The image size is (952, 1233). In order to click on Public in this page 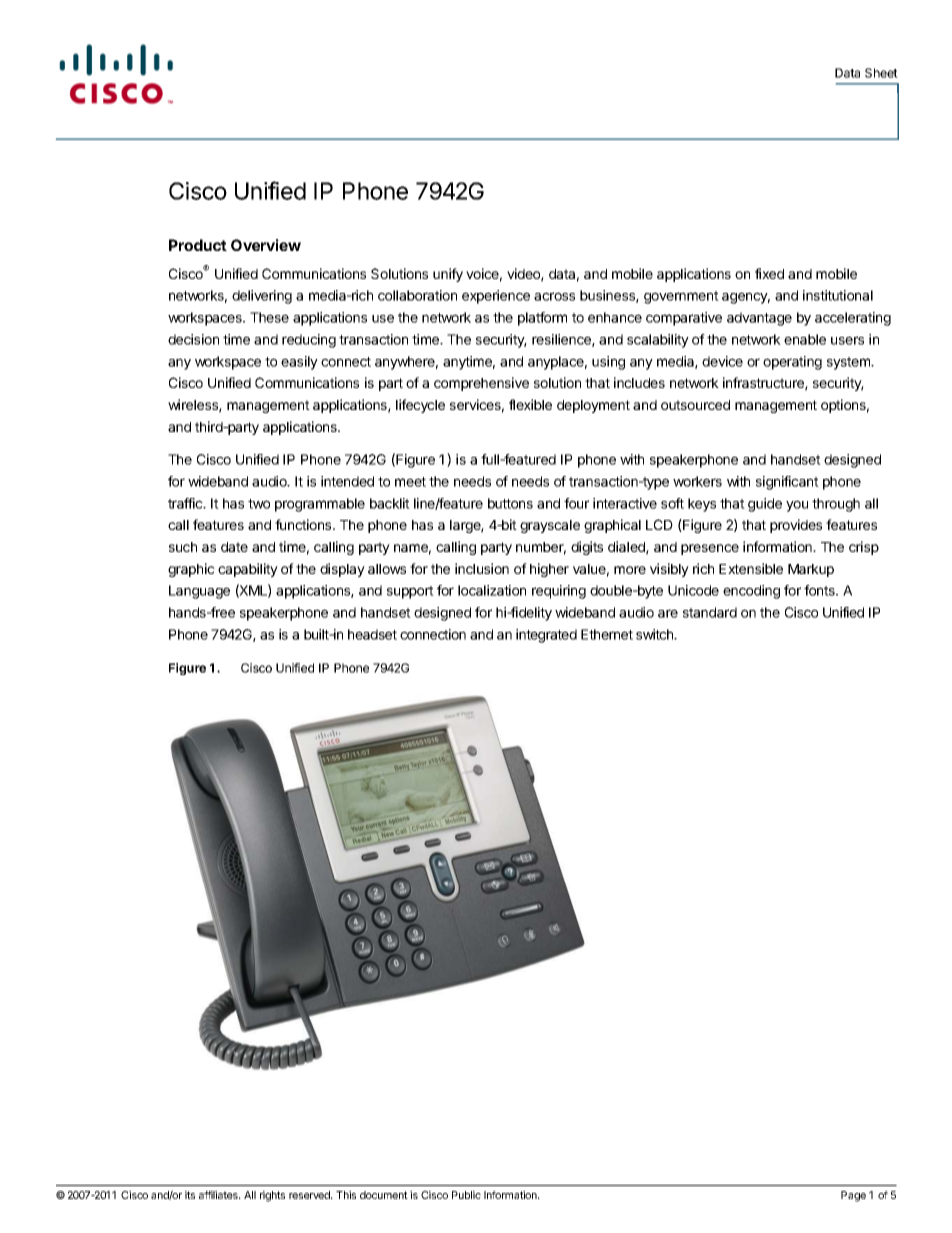, I will do `click(466, 1195)`.
